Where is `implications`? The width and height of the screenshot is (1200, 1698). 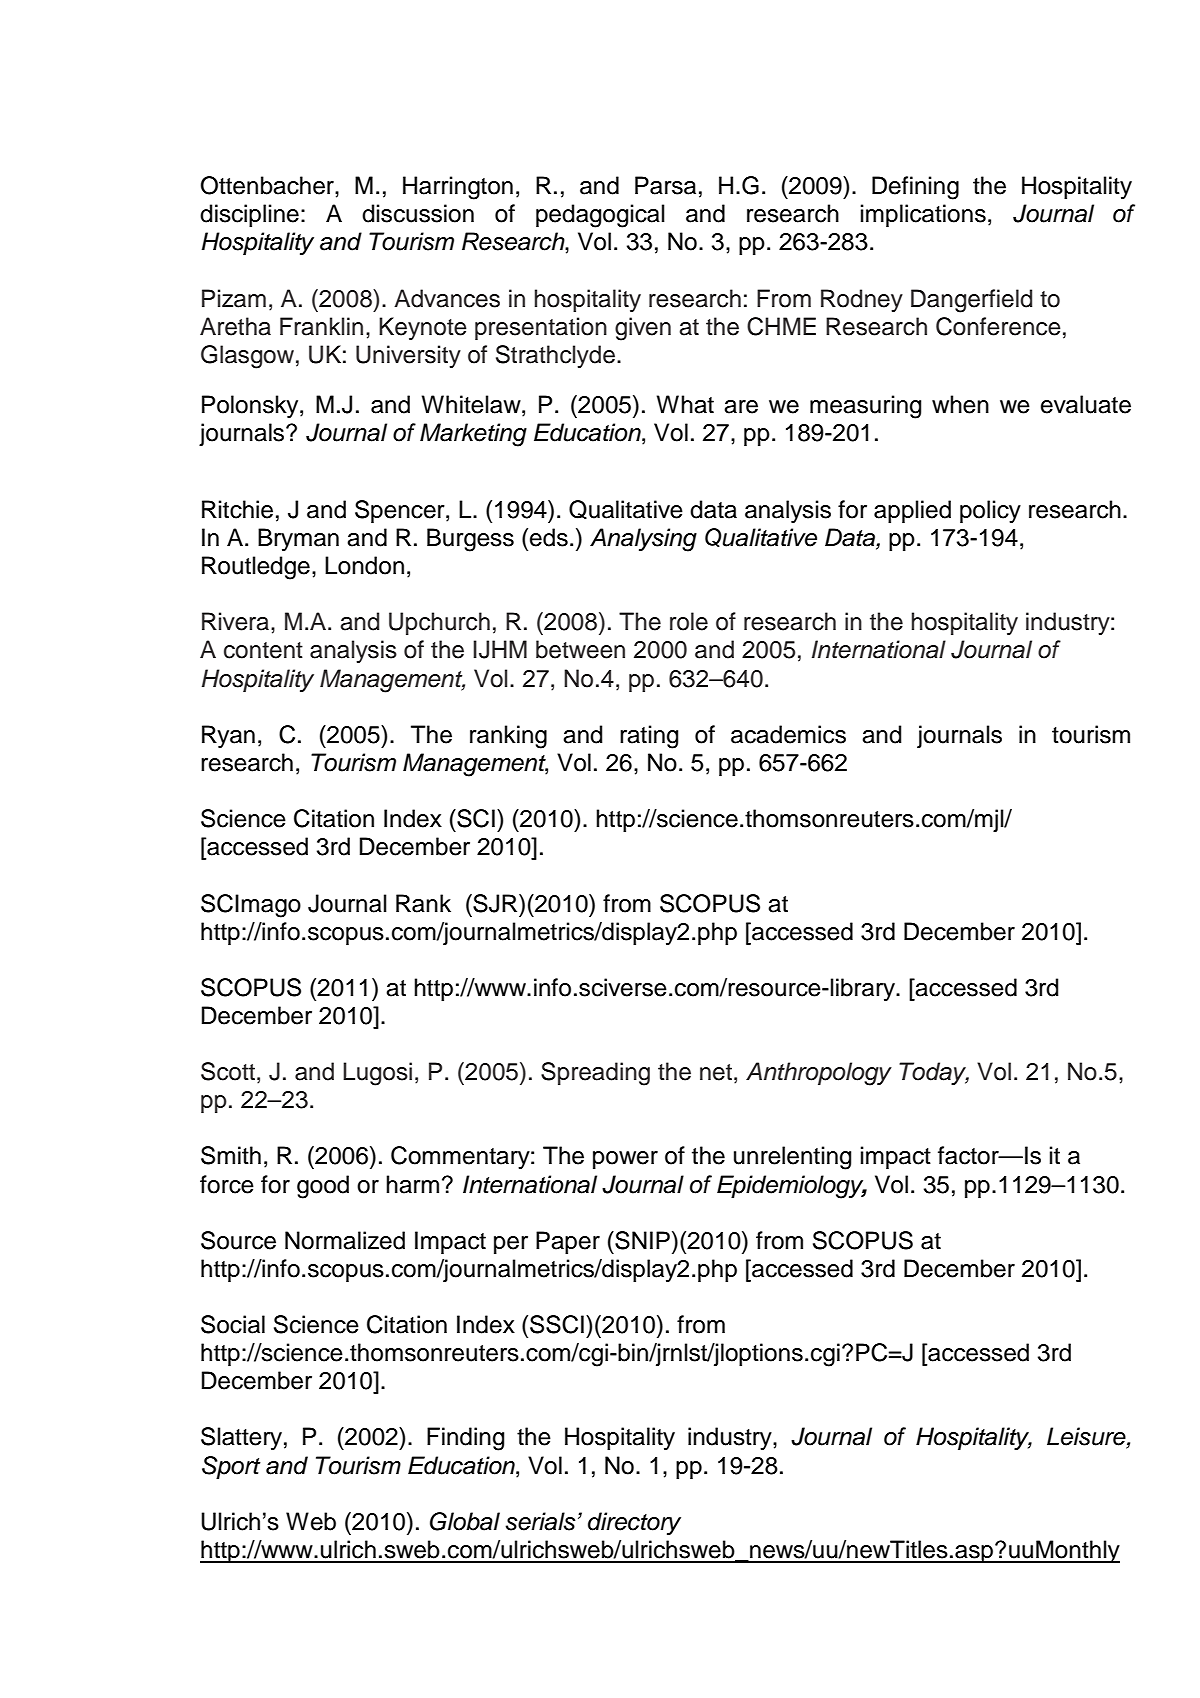 implications is located at coordinates (923, 215).
